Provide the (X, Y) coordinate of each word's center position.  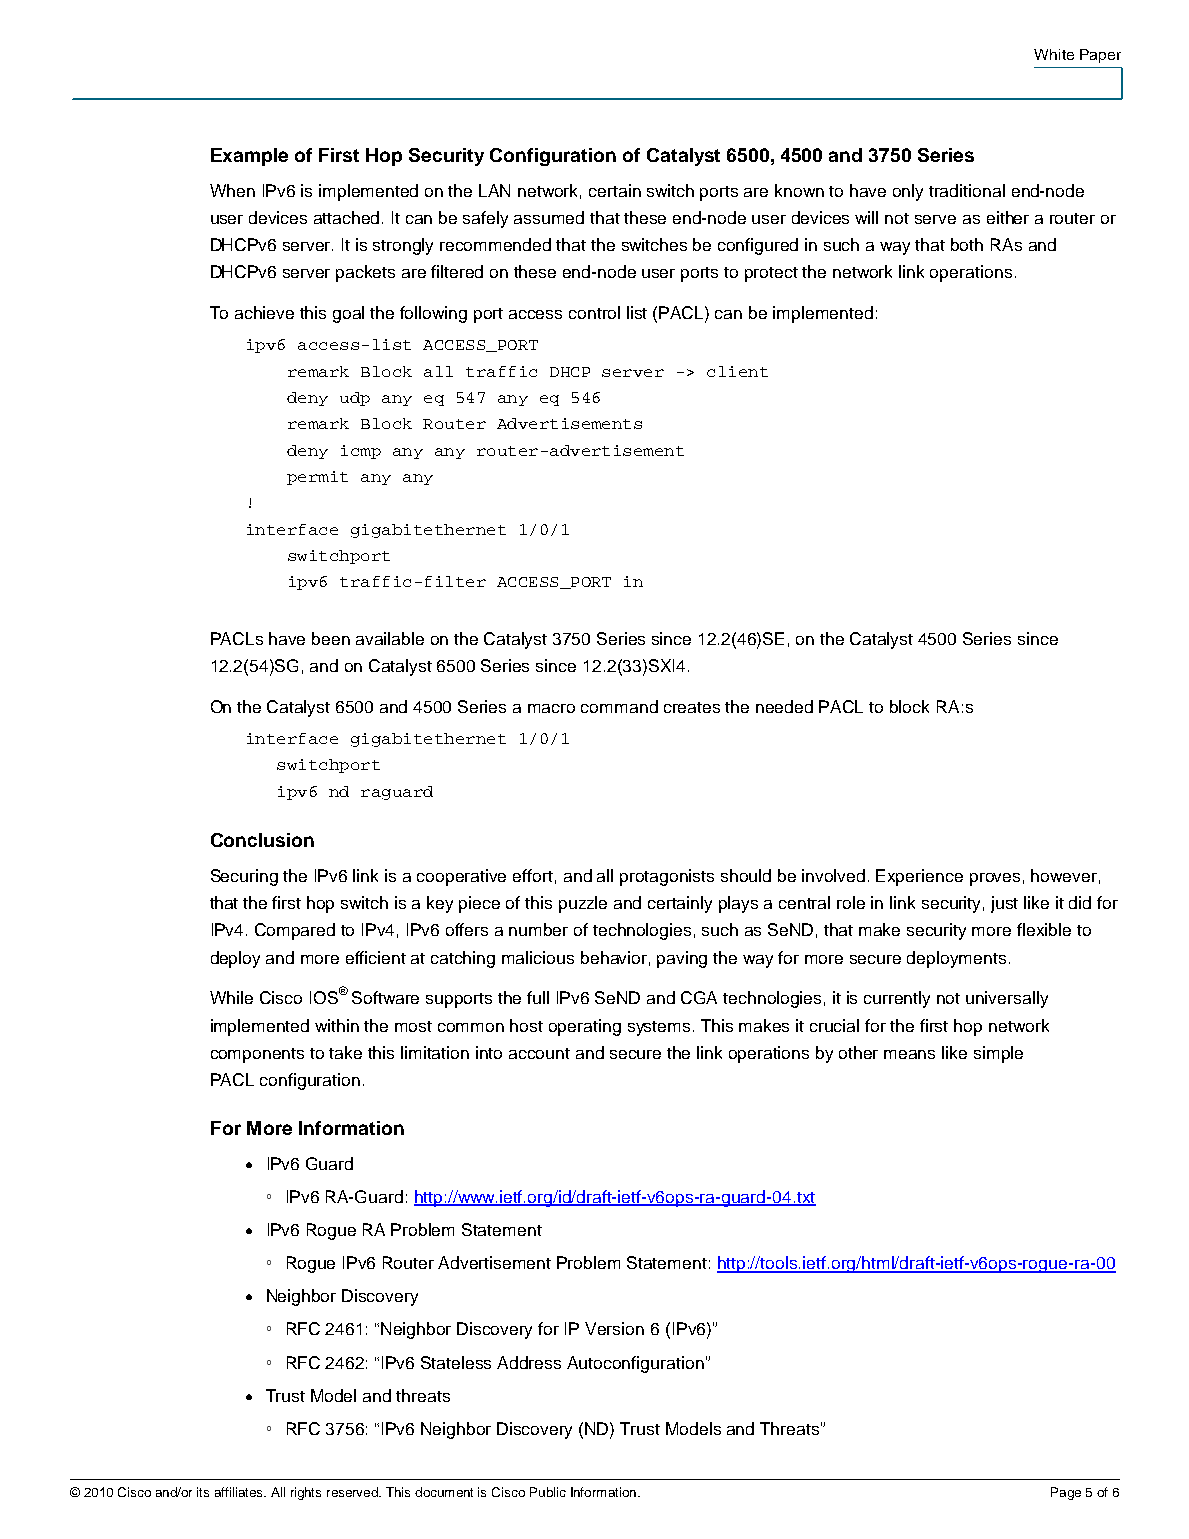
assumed (549, 217)
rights (306, 1493)
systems (659, 1028)
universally (1007, 999)
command (619, 706)
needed (784, 706)
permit (317, 478)
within (337, 1025)
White (1054, 54)
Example (249, 157)
